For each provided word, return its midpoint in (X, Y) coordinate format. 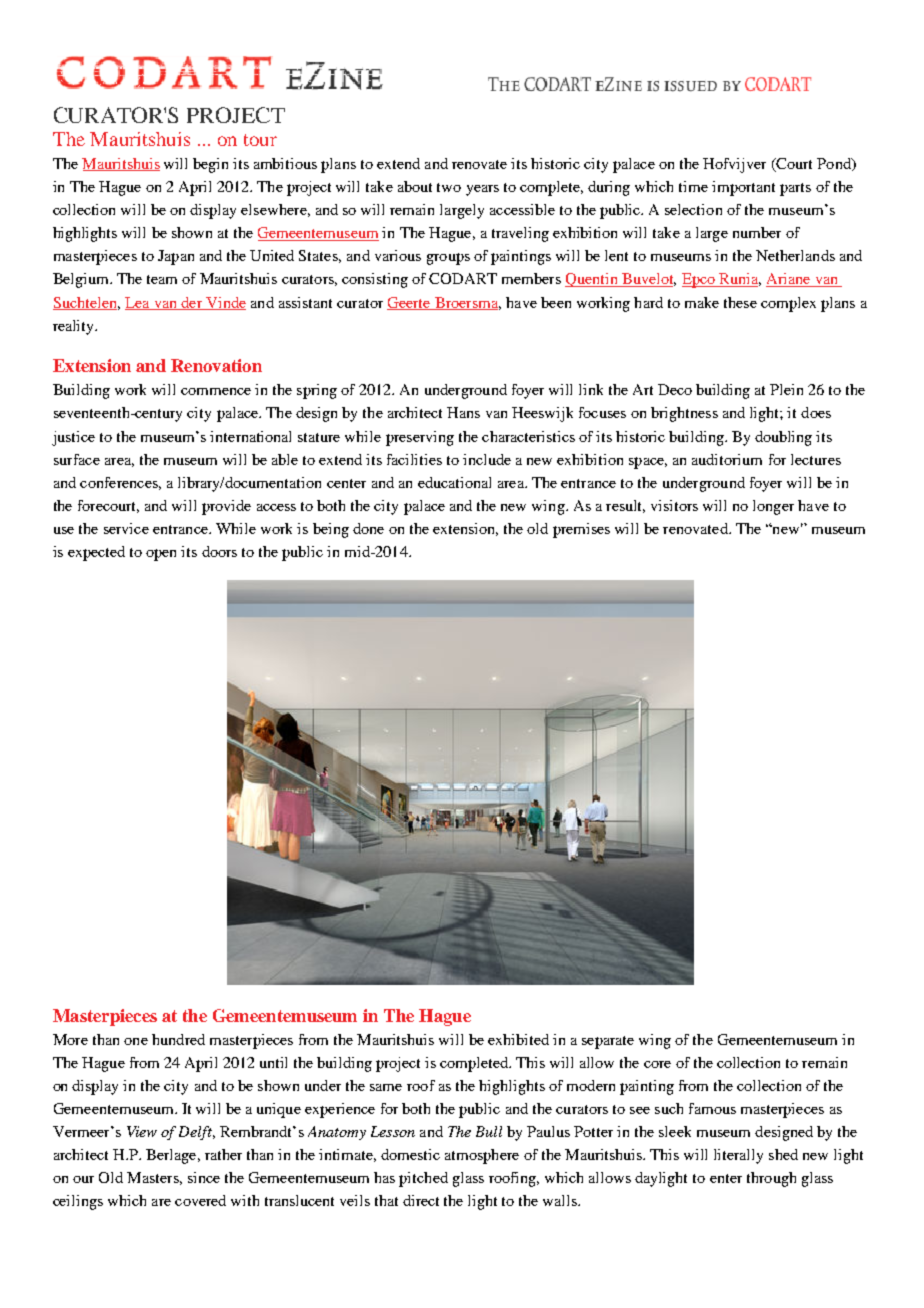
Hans (463, 412)
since (204, 1177)
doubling (783, 438)
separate (608, 1042)
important (743, 188)
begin (210, 165)
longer (773, 507)
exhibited (518, 1039)
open (161, 555)
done (368, 528)
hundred (178, 1039)
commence (216, 391)
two (449, 187)
